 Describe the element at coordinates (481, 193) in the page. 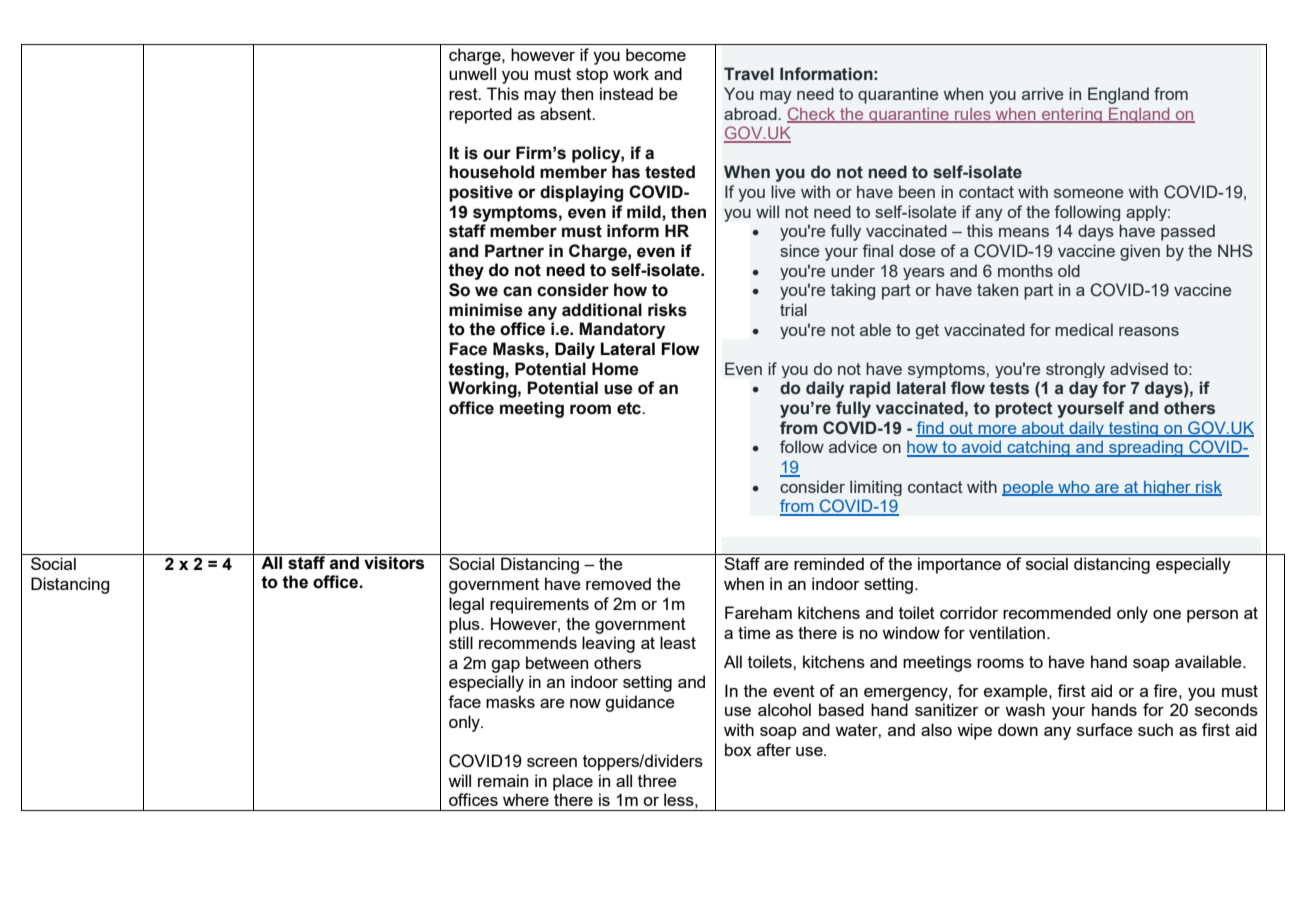

I see `positive` at that location.
